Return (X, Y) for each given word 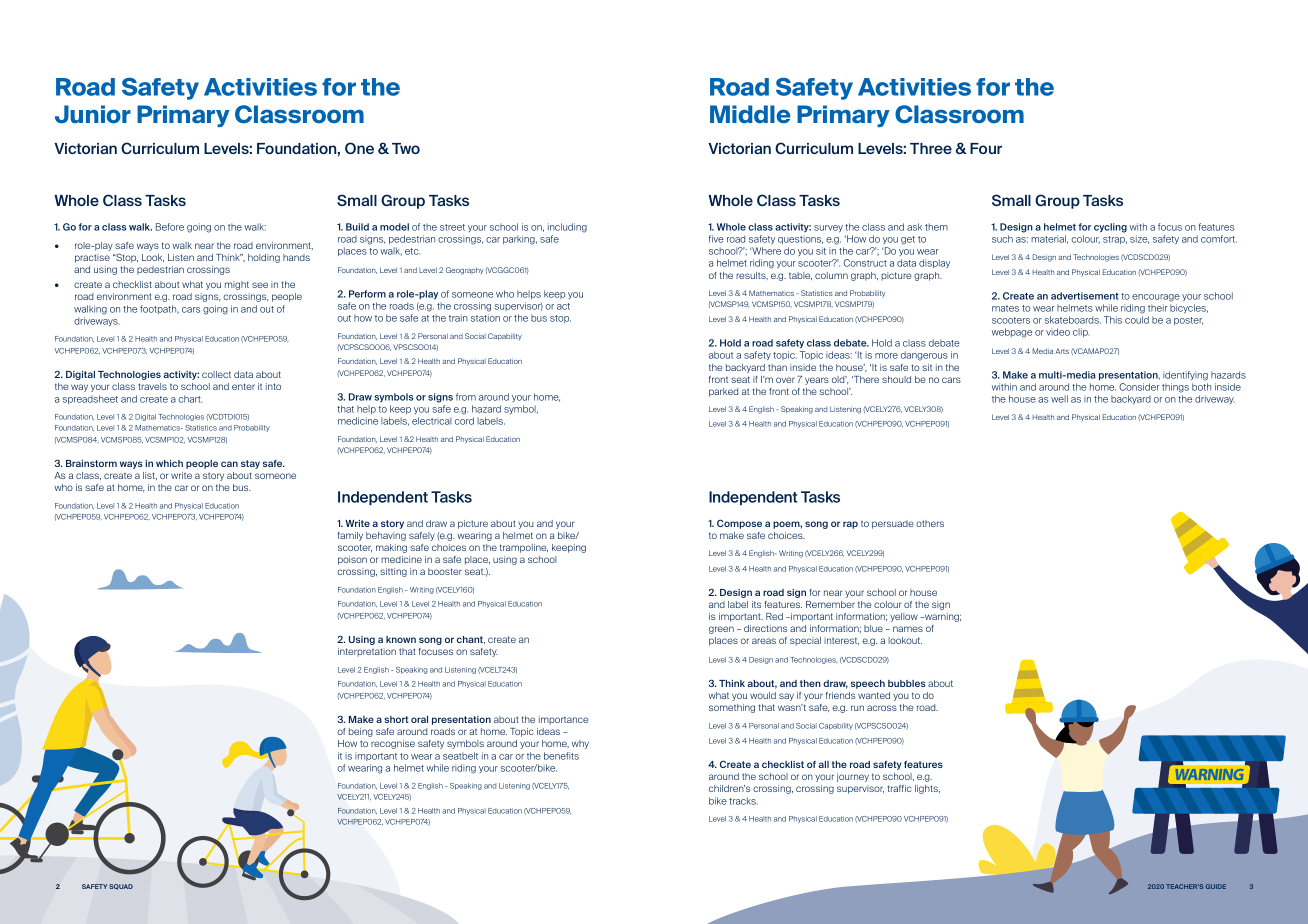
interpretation (367, 652)
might (237, 285)
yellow (904, 617)
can (229, 464)
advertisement (1085, 296)
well (1059, 399)
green (721, 630)
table (800, 276)
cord (464, 421)
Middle (750, 114)
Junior (93, 114)
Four (986, 148)
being (361, 732)
